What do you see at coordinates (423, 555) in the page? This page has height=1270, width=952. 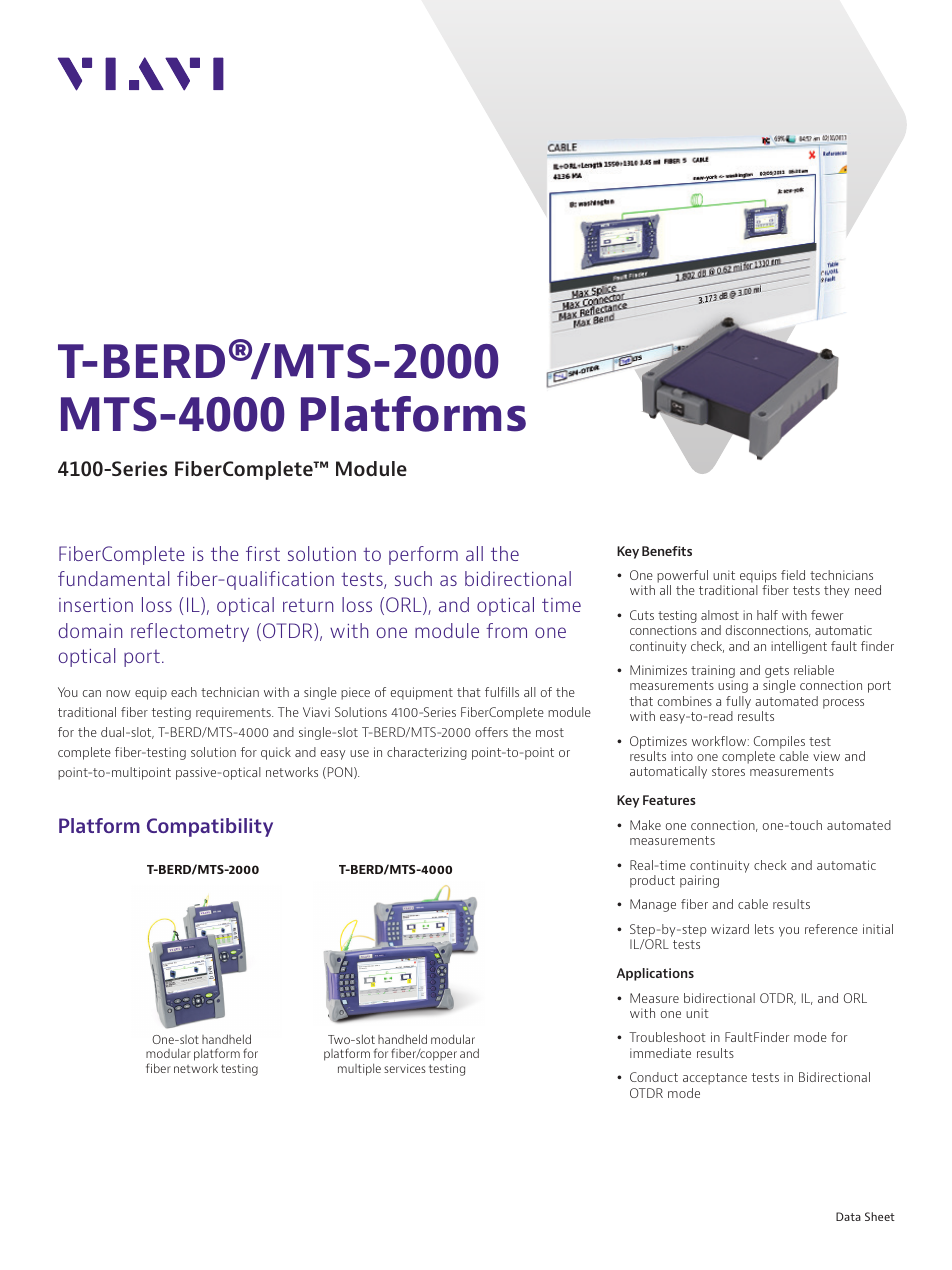 I see `perform` at bounding box center [423, 555].
